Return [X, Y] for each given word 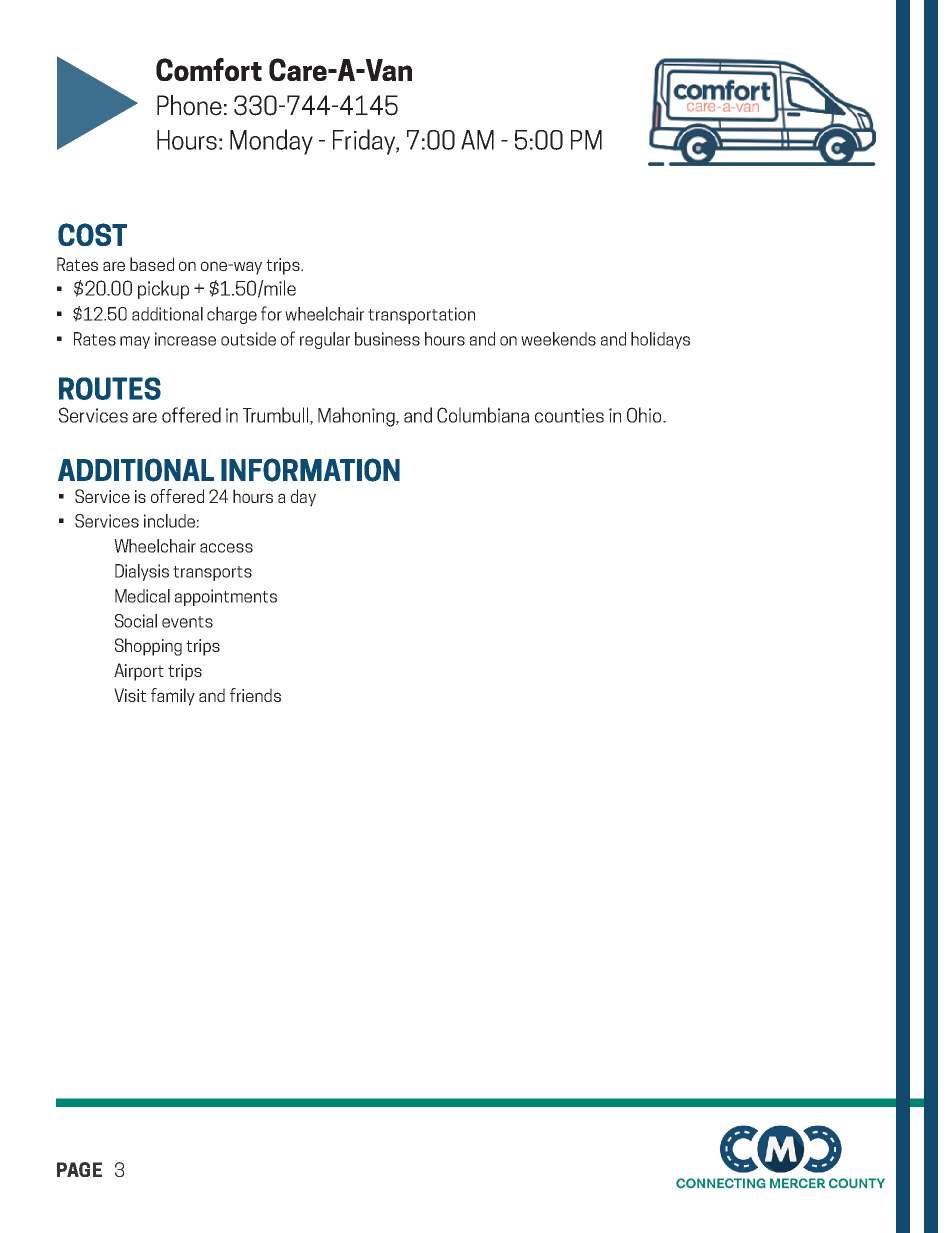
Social [136, 621]
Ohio [645, 415]
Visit [130, 695]
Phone [189, 105]
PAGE [79, 1169]
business [387, 339]
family [173, 697]
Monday [271, 142]
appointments [226, 597]
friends [255, 695]
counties [569, 415]
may [135, 342]
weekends [558, 339]
